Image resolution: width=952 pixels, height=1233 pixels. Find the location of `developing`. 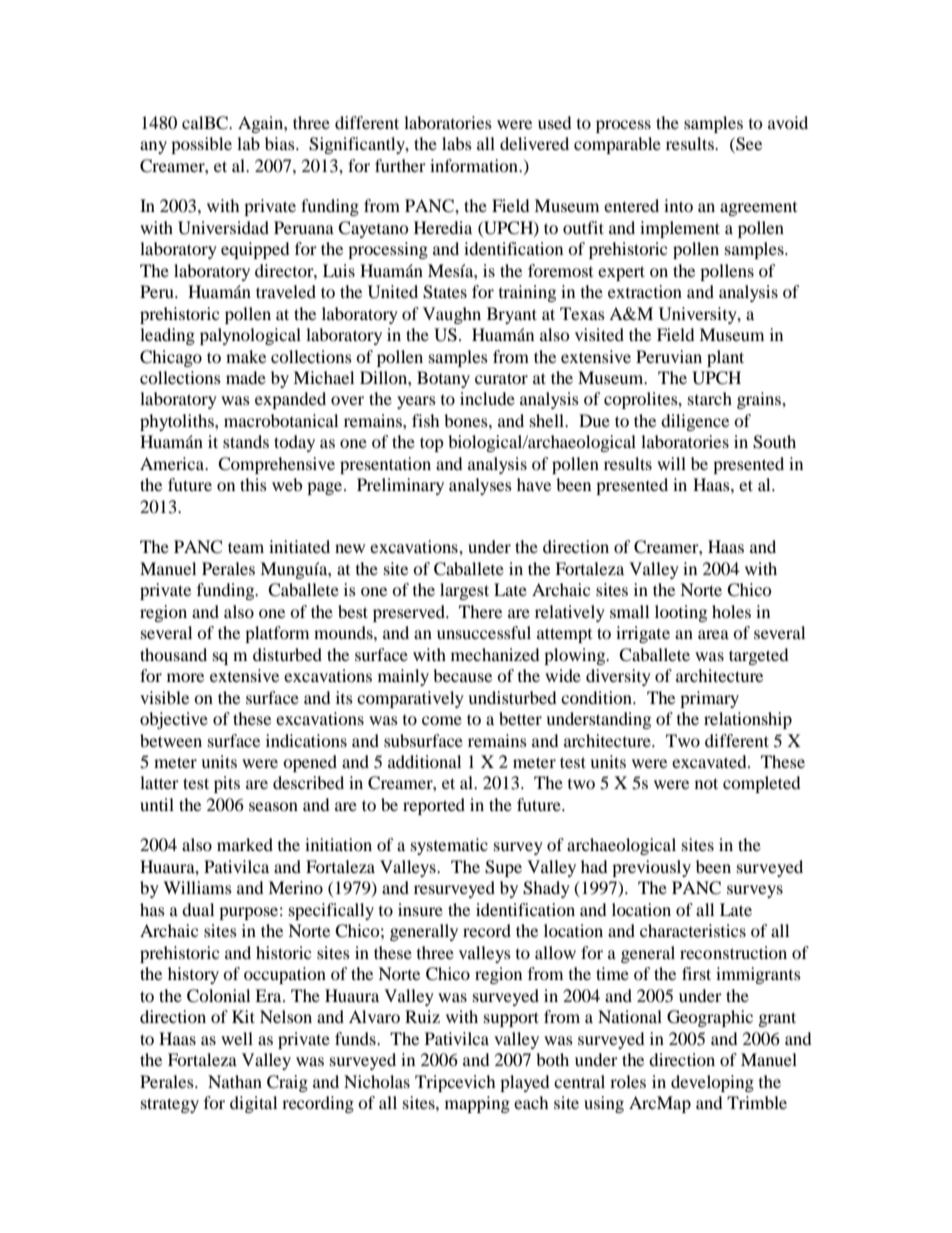

developing is located at coordinates (712, 1083).
